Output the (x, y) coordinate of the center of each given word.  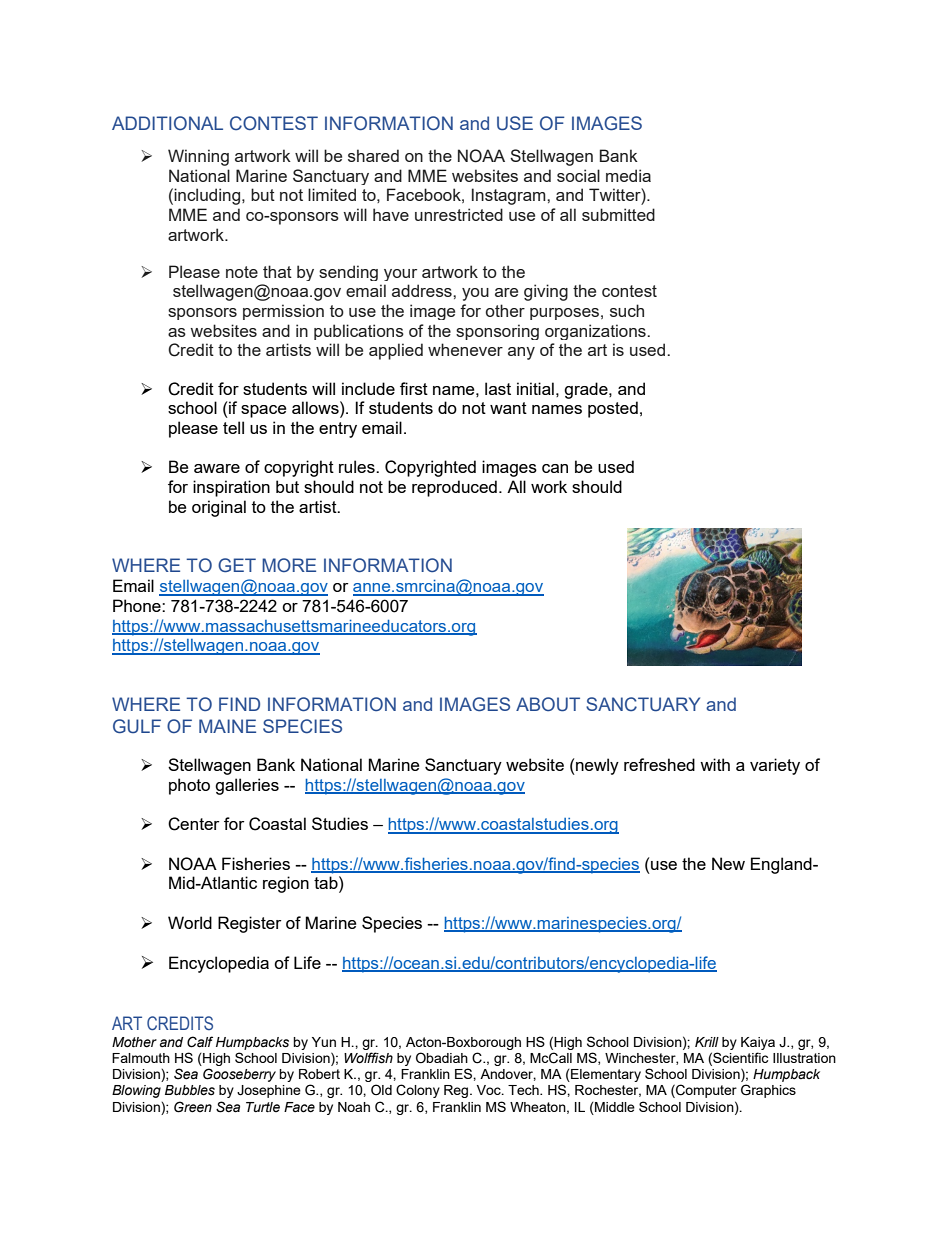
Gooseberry (239, 1075)
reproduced (454, 488)
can (555, 468)
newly (596, 766)
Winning (198, 157)
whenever (465, 349)
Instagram (510, 196)
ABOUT (548, 704)
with (715, 764)
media (628, 175)
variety (775, 766)
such (627, 310)
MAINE (227, 726)
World (190, 922)
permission (283, 312)
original (219, 508)
